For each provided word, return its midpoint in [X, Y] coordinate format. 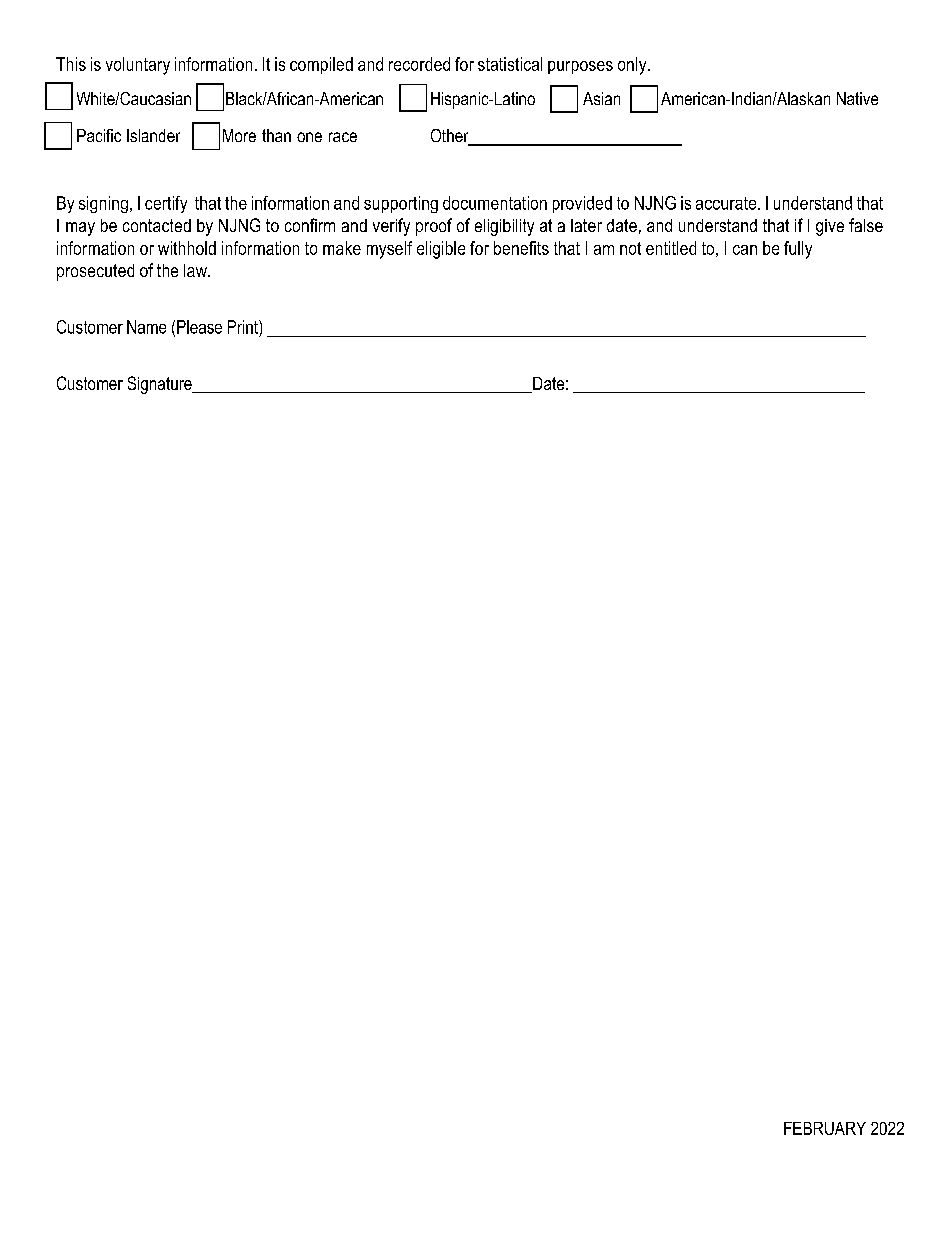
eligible [441, 250]
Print [244, 327]
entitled [671, 248]
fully [798, 250]
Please [199, 327]
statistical [510, 64]
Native [857, 98]
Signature [161, 385]
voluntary [138, 66]
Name [146, 327]
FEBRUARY [825, 1128]
